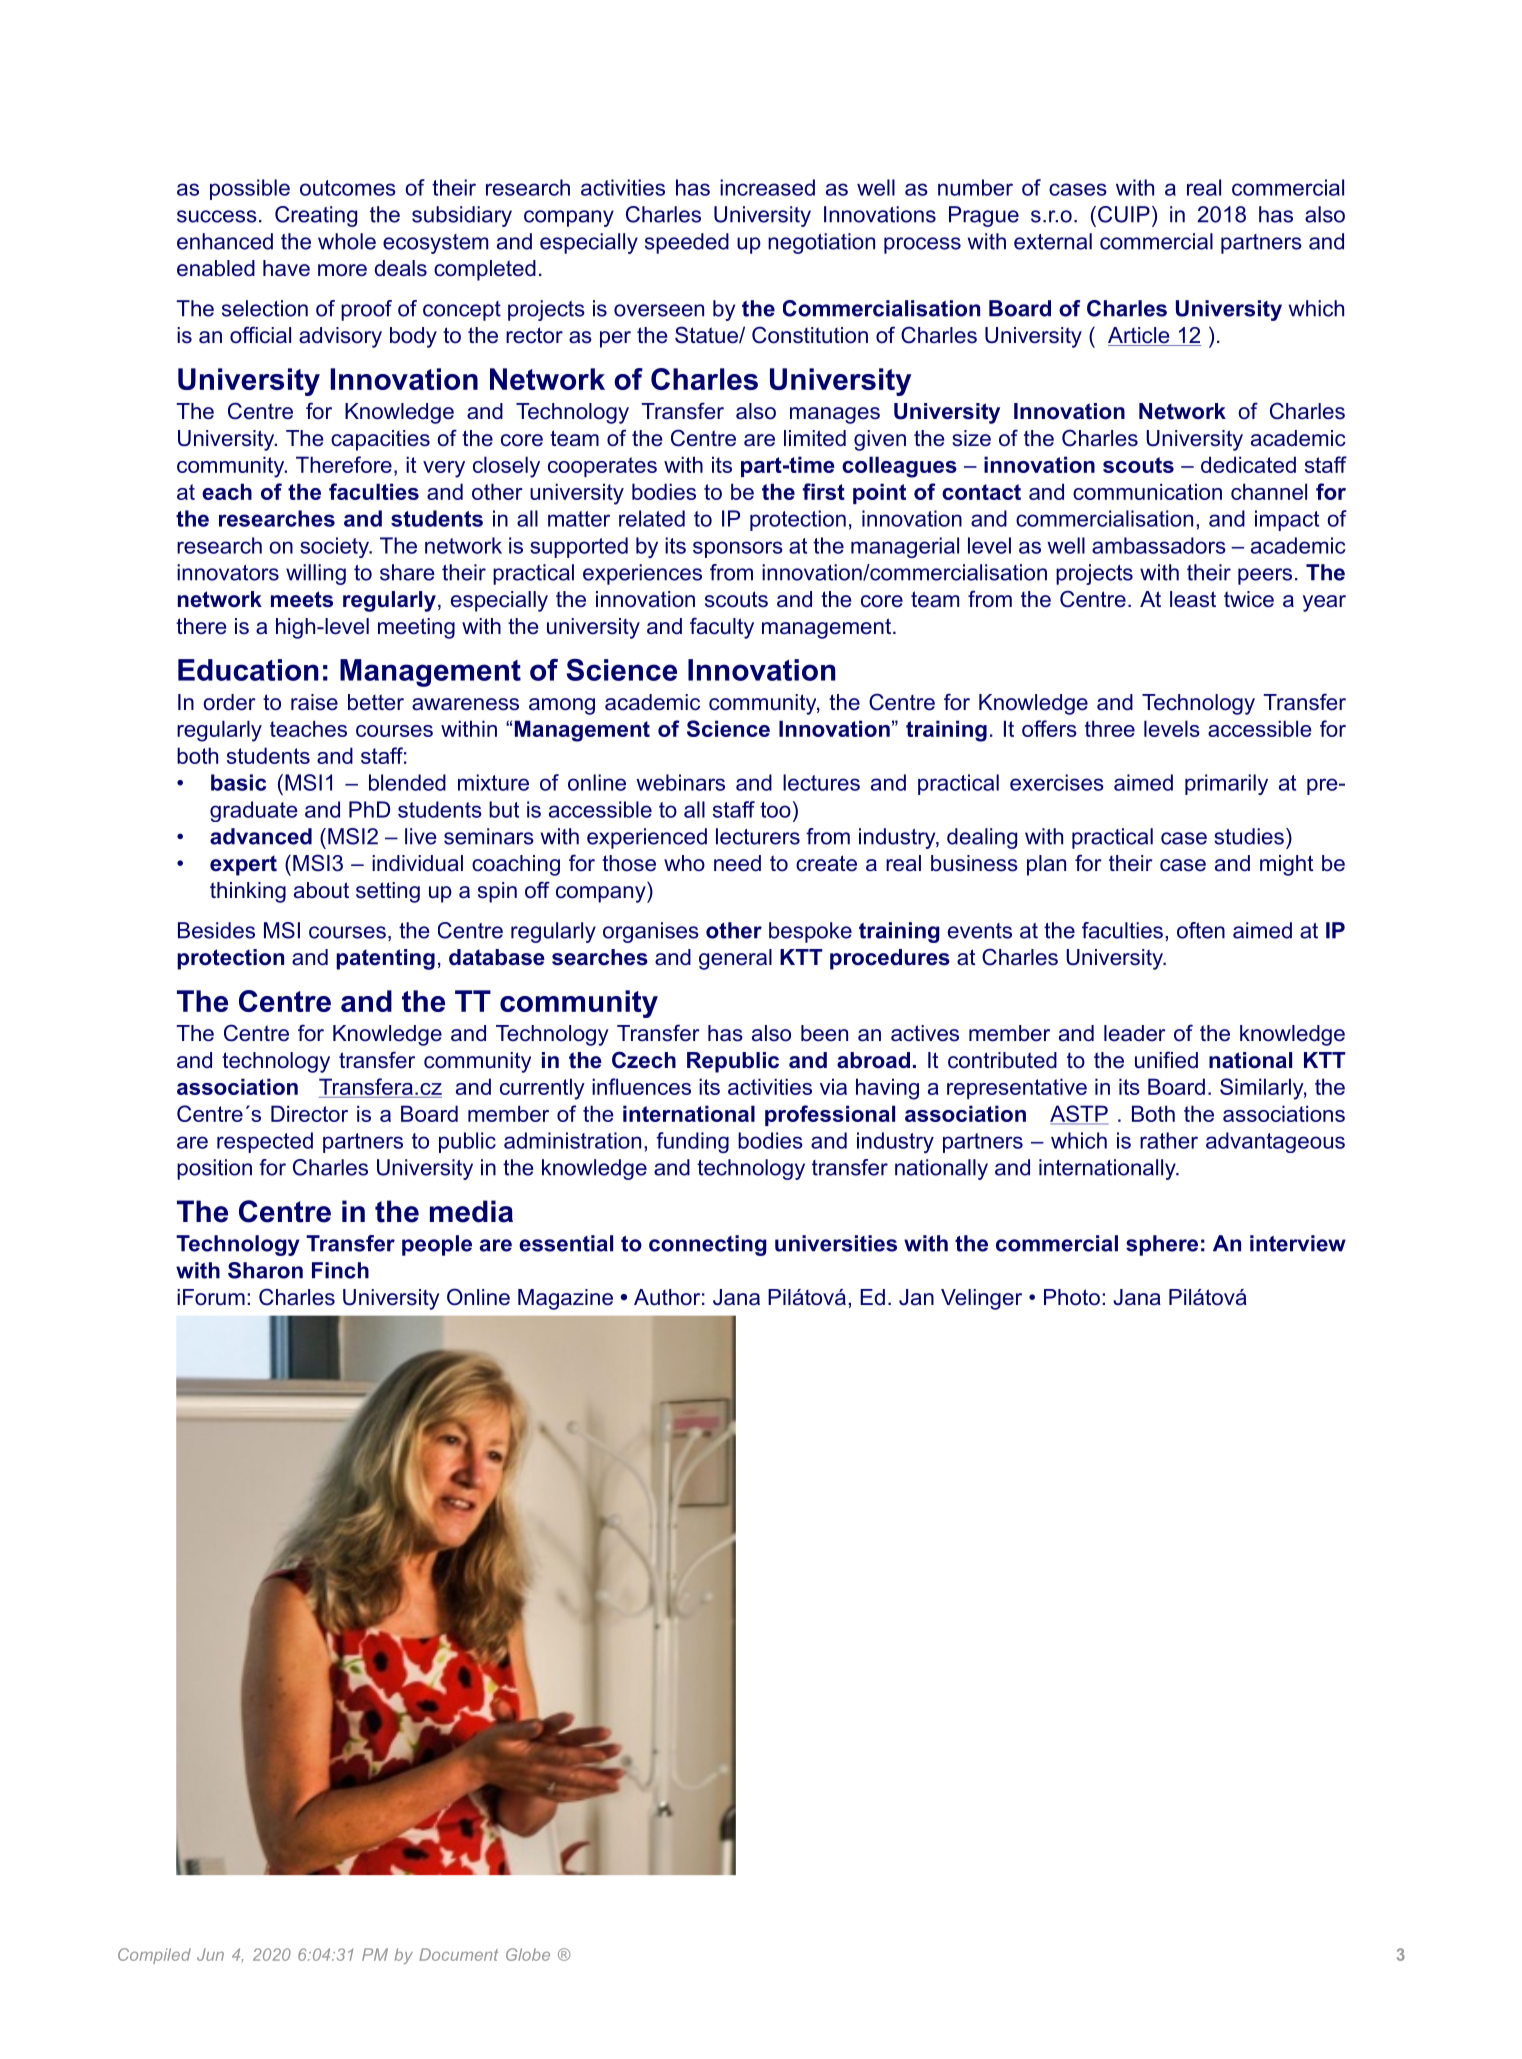 This image has height=2059, width=1522. What do you see at coordinates (265, 1270) in the image?
I see `Sharon` at bounding box center [265, 1270].
